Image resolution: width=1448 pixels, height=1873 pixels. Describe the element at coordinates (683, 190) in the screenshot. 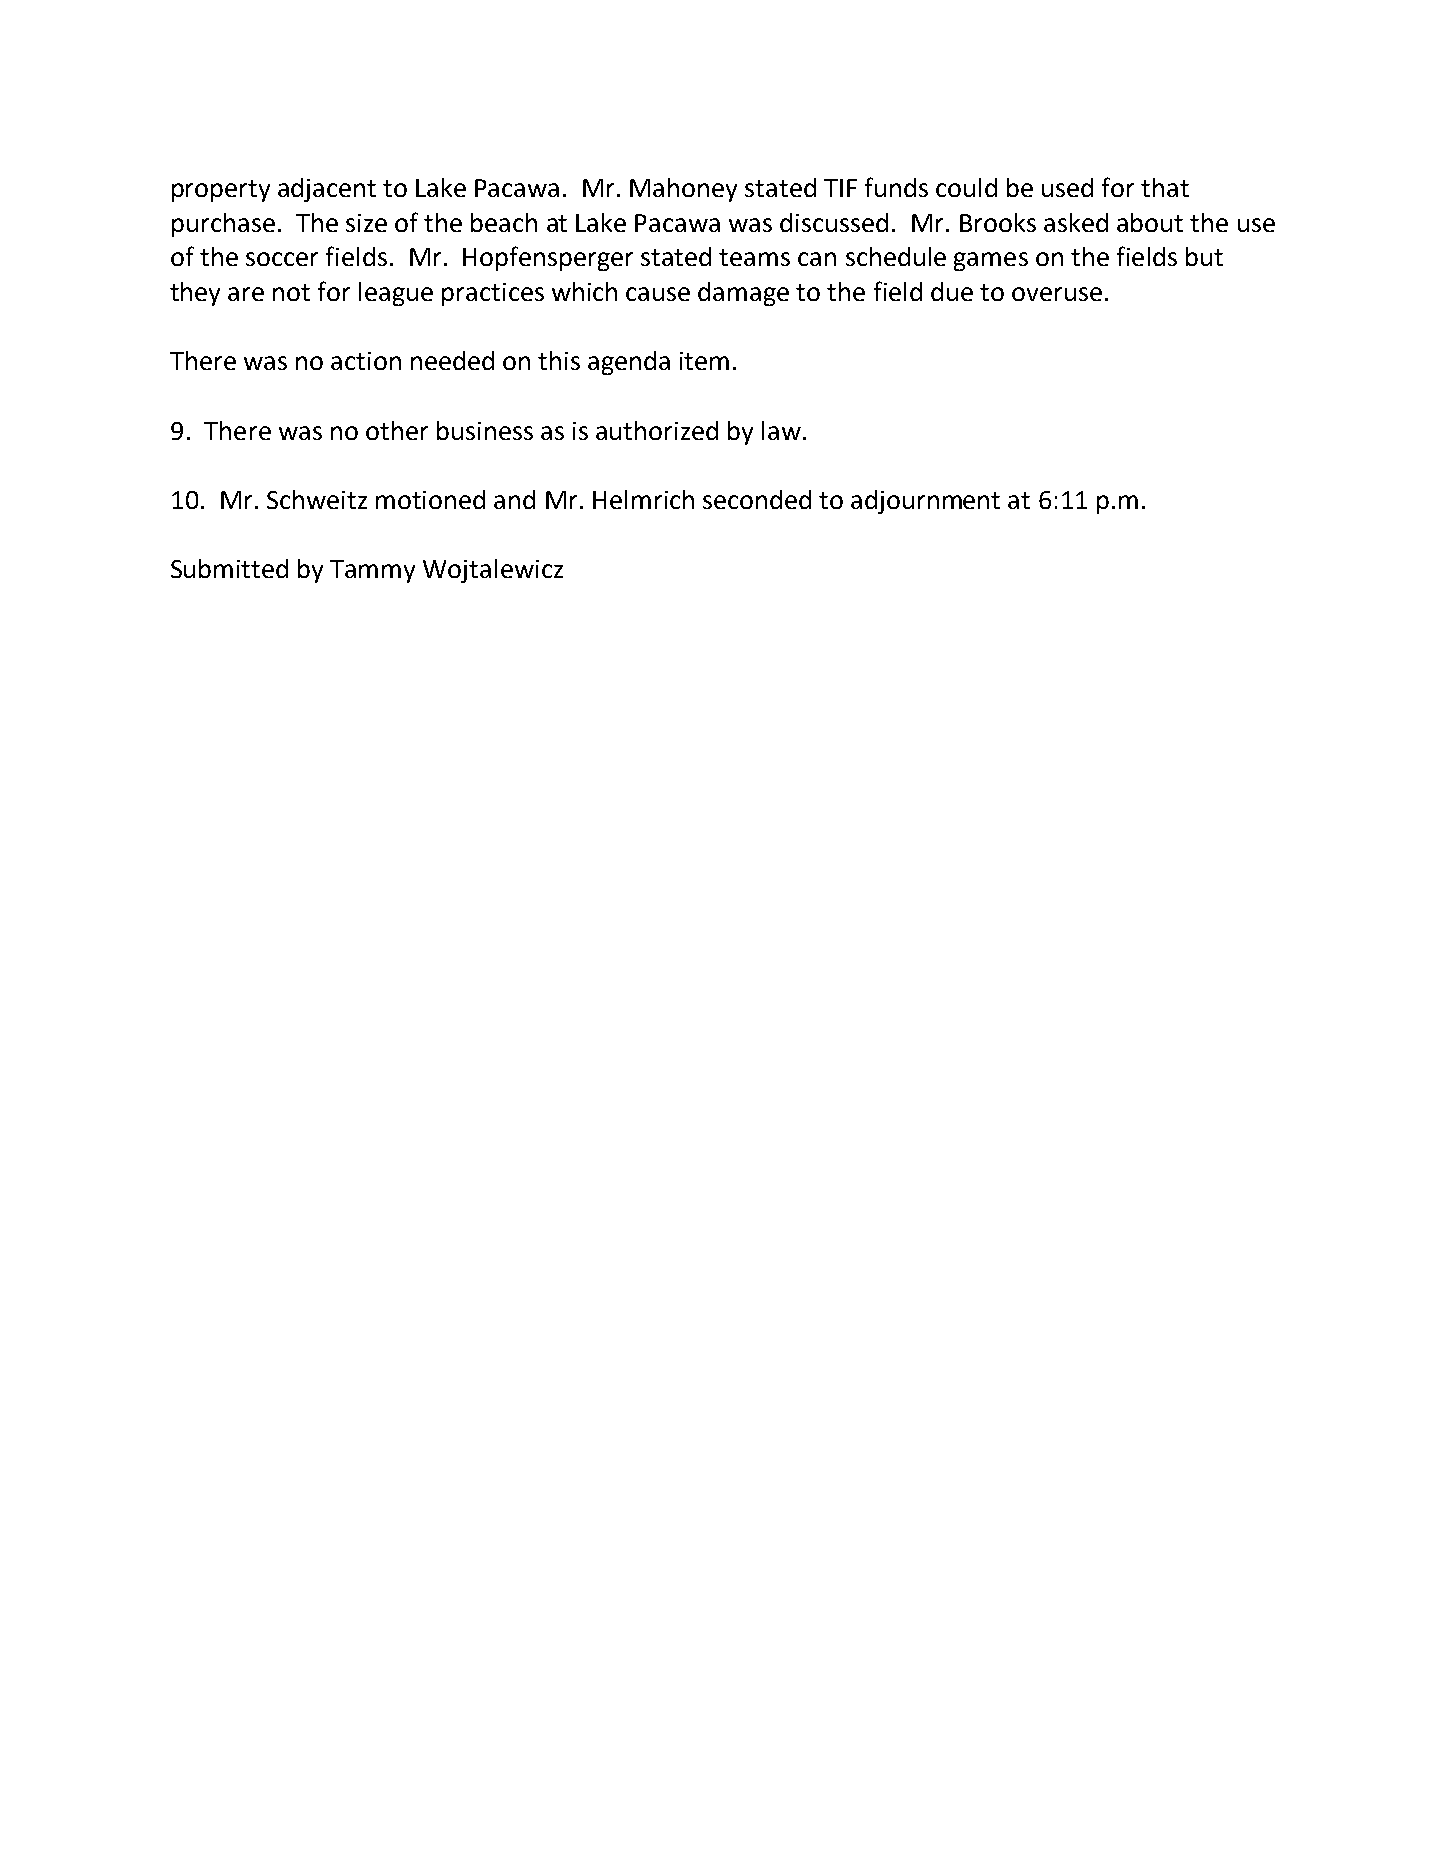

I see `Mahoney` at that location.
